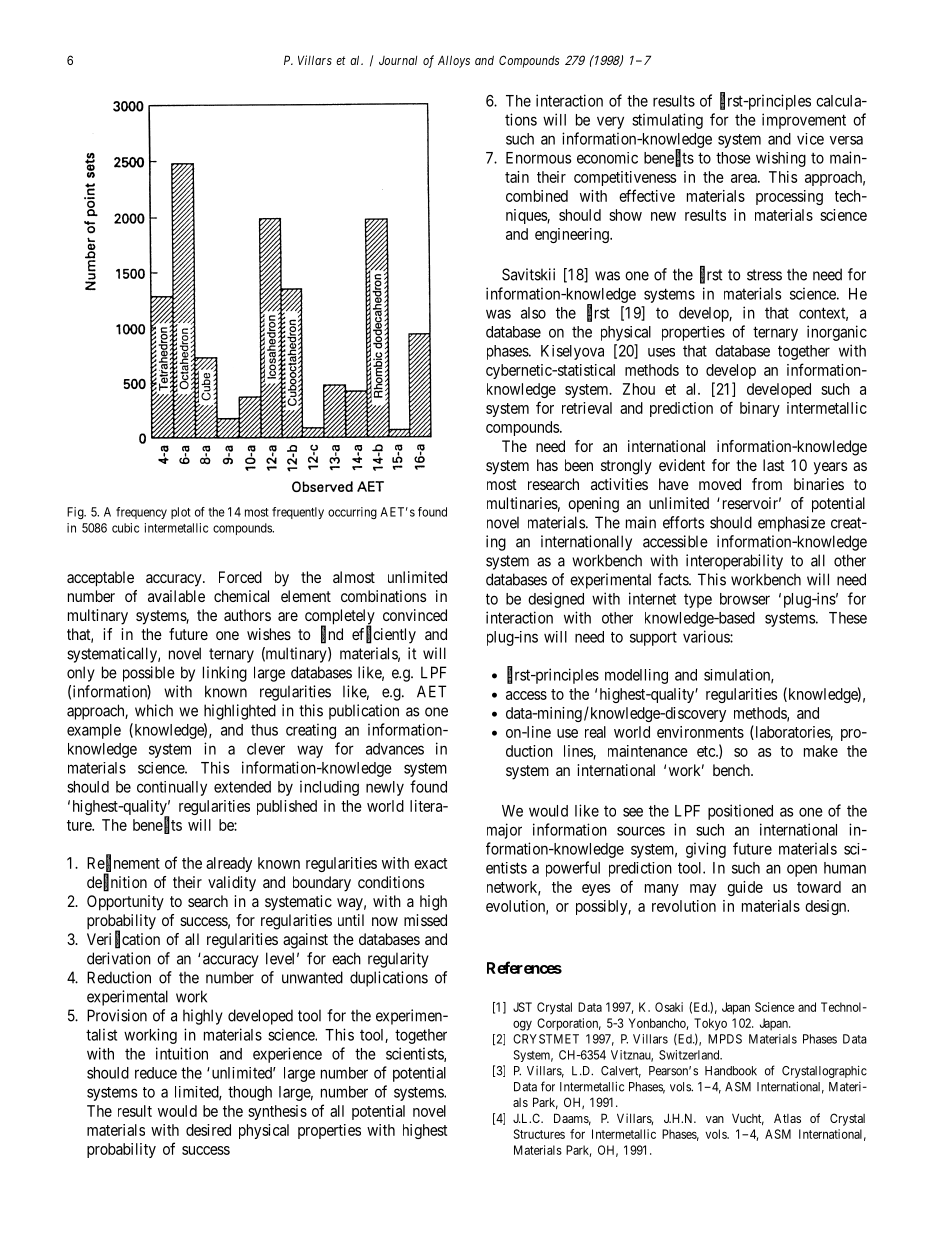 This document has height=1258, width=952. I want to click on Journal, so click(398, 60).
